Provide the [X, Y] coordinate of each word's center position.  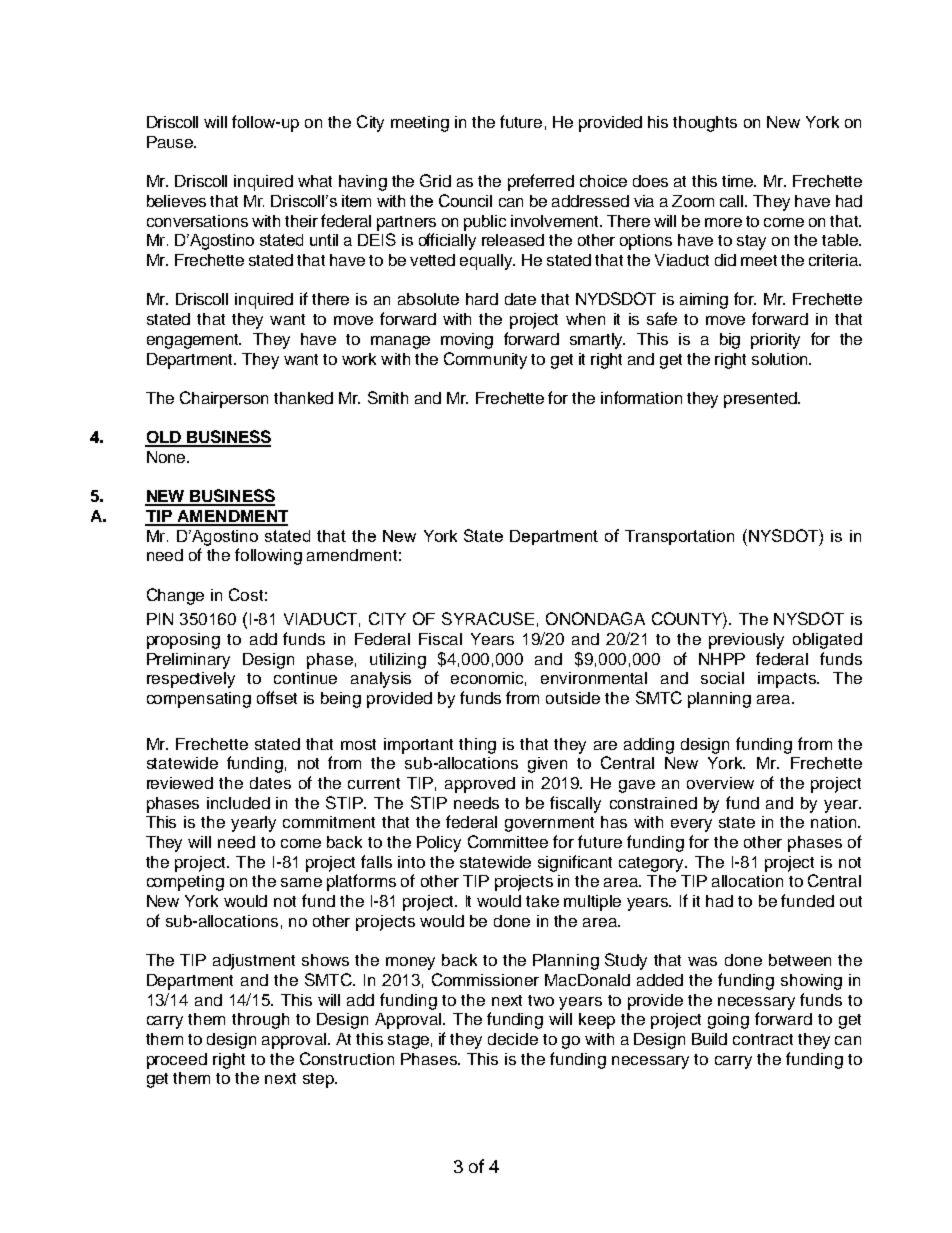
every [691, 825]
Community [485, 360]
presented [761, 400]
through [260, 1021]
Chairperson [224, 399]
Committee [508, 841]
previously [746, 641]
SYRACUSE [488, 618]
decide [513, 1039]
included [238, 803]
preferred [541, 182]
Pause [171, 142]
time [739, 181]
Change [175, 596]
